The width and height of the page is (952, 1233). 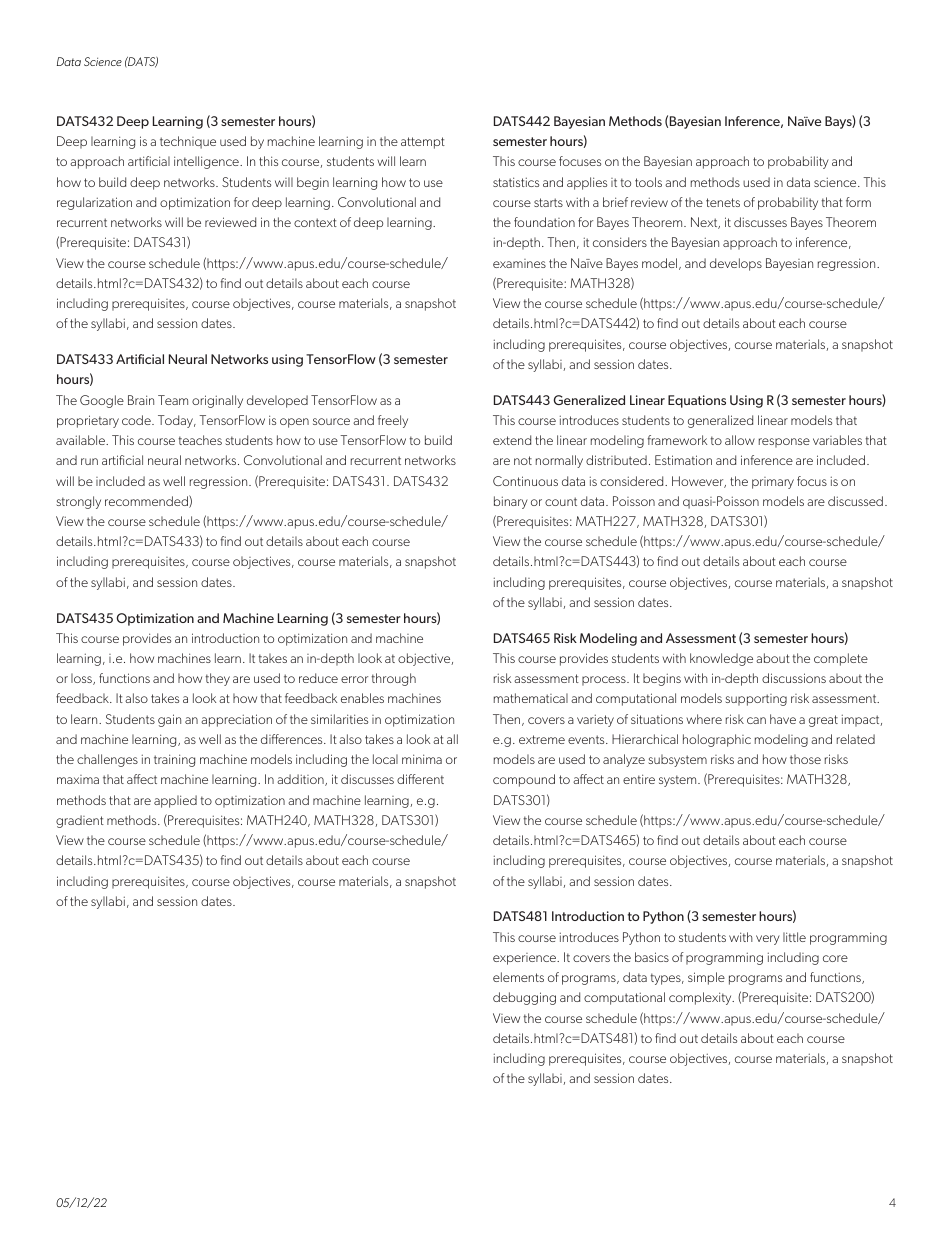 What do you see at coordinates (518, 977) in the page?
I see `elements` at bounding box center [518, 977].
